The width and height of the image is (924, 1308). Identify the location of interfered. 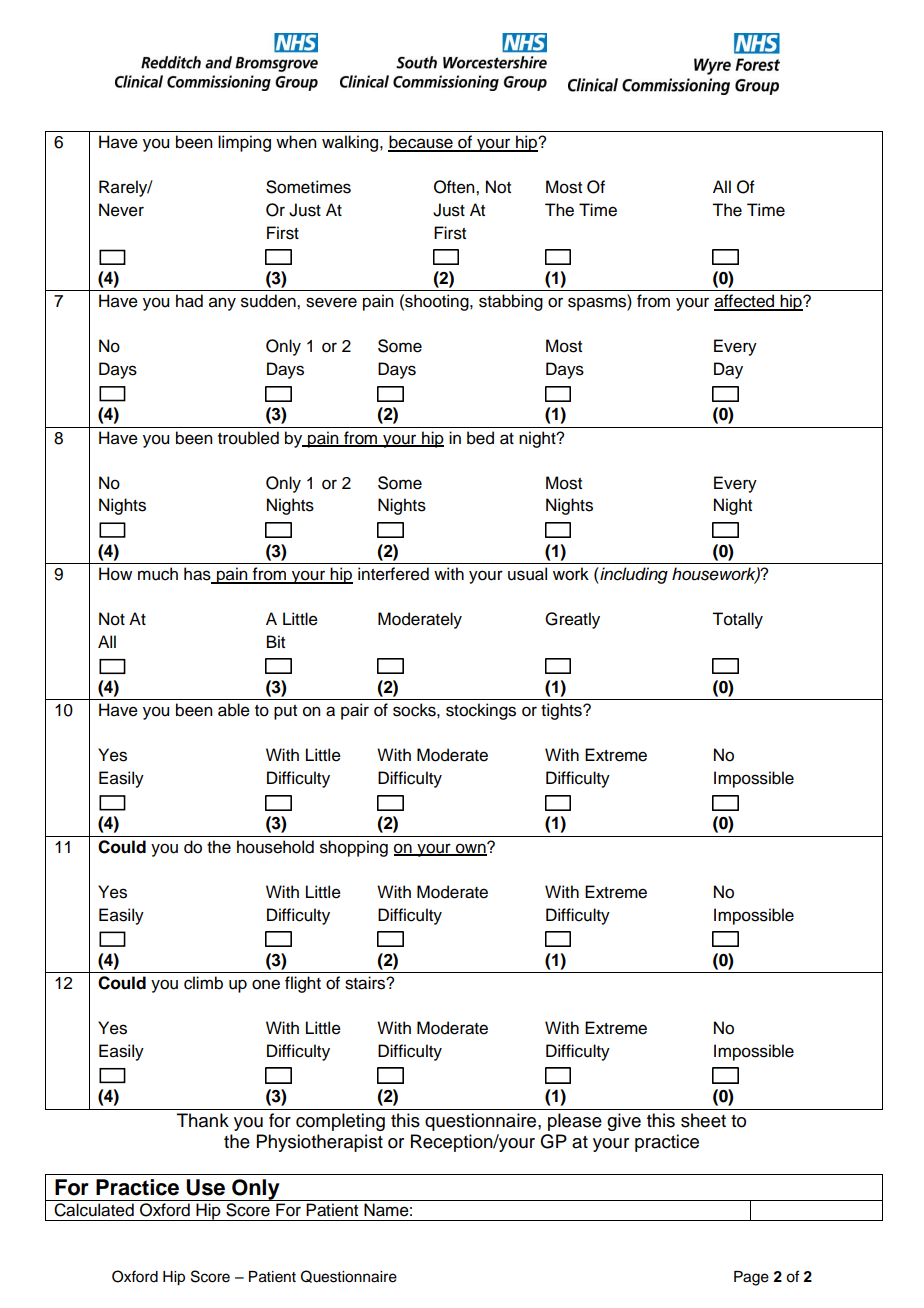
(393, 574).
